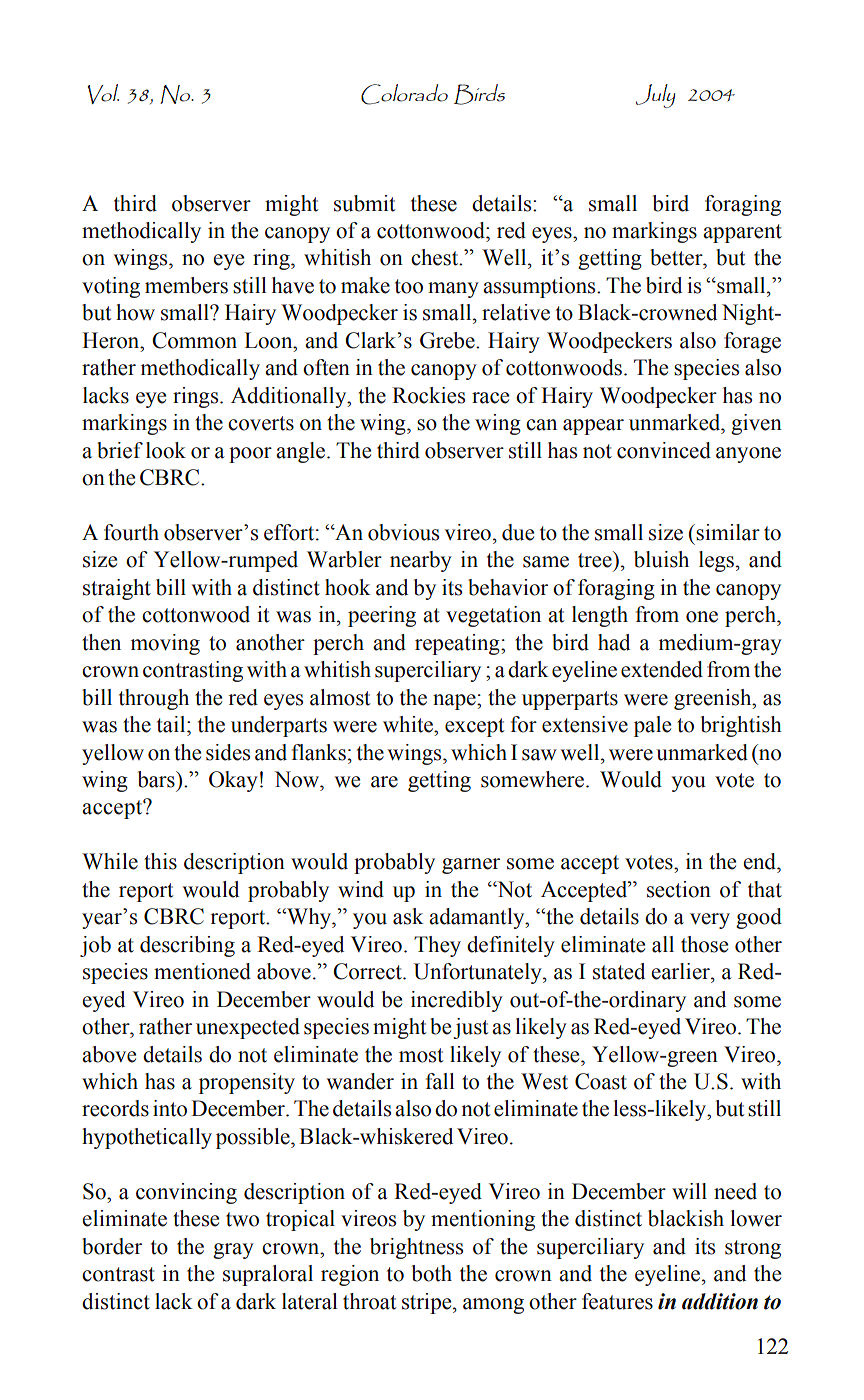 This screenshot has height=1400, width=864. Describe the element at coordinates (421, 561) in the screenshot. I see `nearby` at that location.
